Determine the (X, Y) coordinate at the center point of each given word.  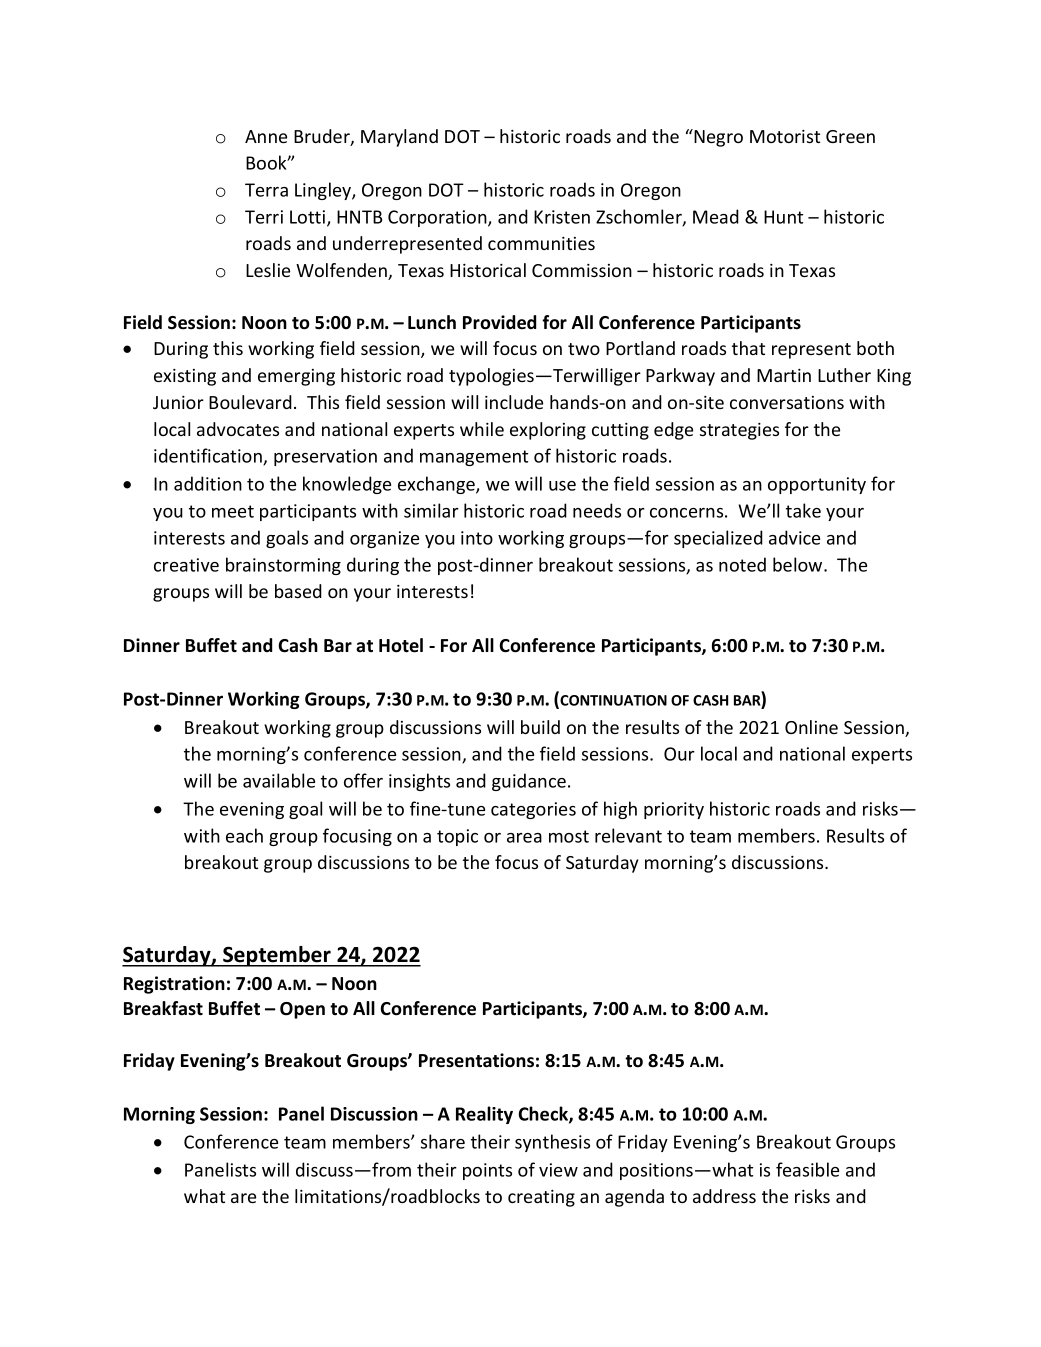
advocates (238, 429)
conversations (787, 402)
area (524, 838)
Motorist (785, 136)
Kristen (562, 217)
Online (811, 727)
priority (674, 810)
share (443, 1141)
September (277, 956)
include (514, 402)
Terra (266, 190)
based (298, 591)
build (540, 727)
